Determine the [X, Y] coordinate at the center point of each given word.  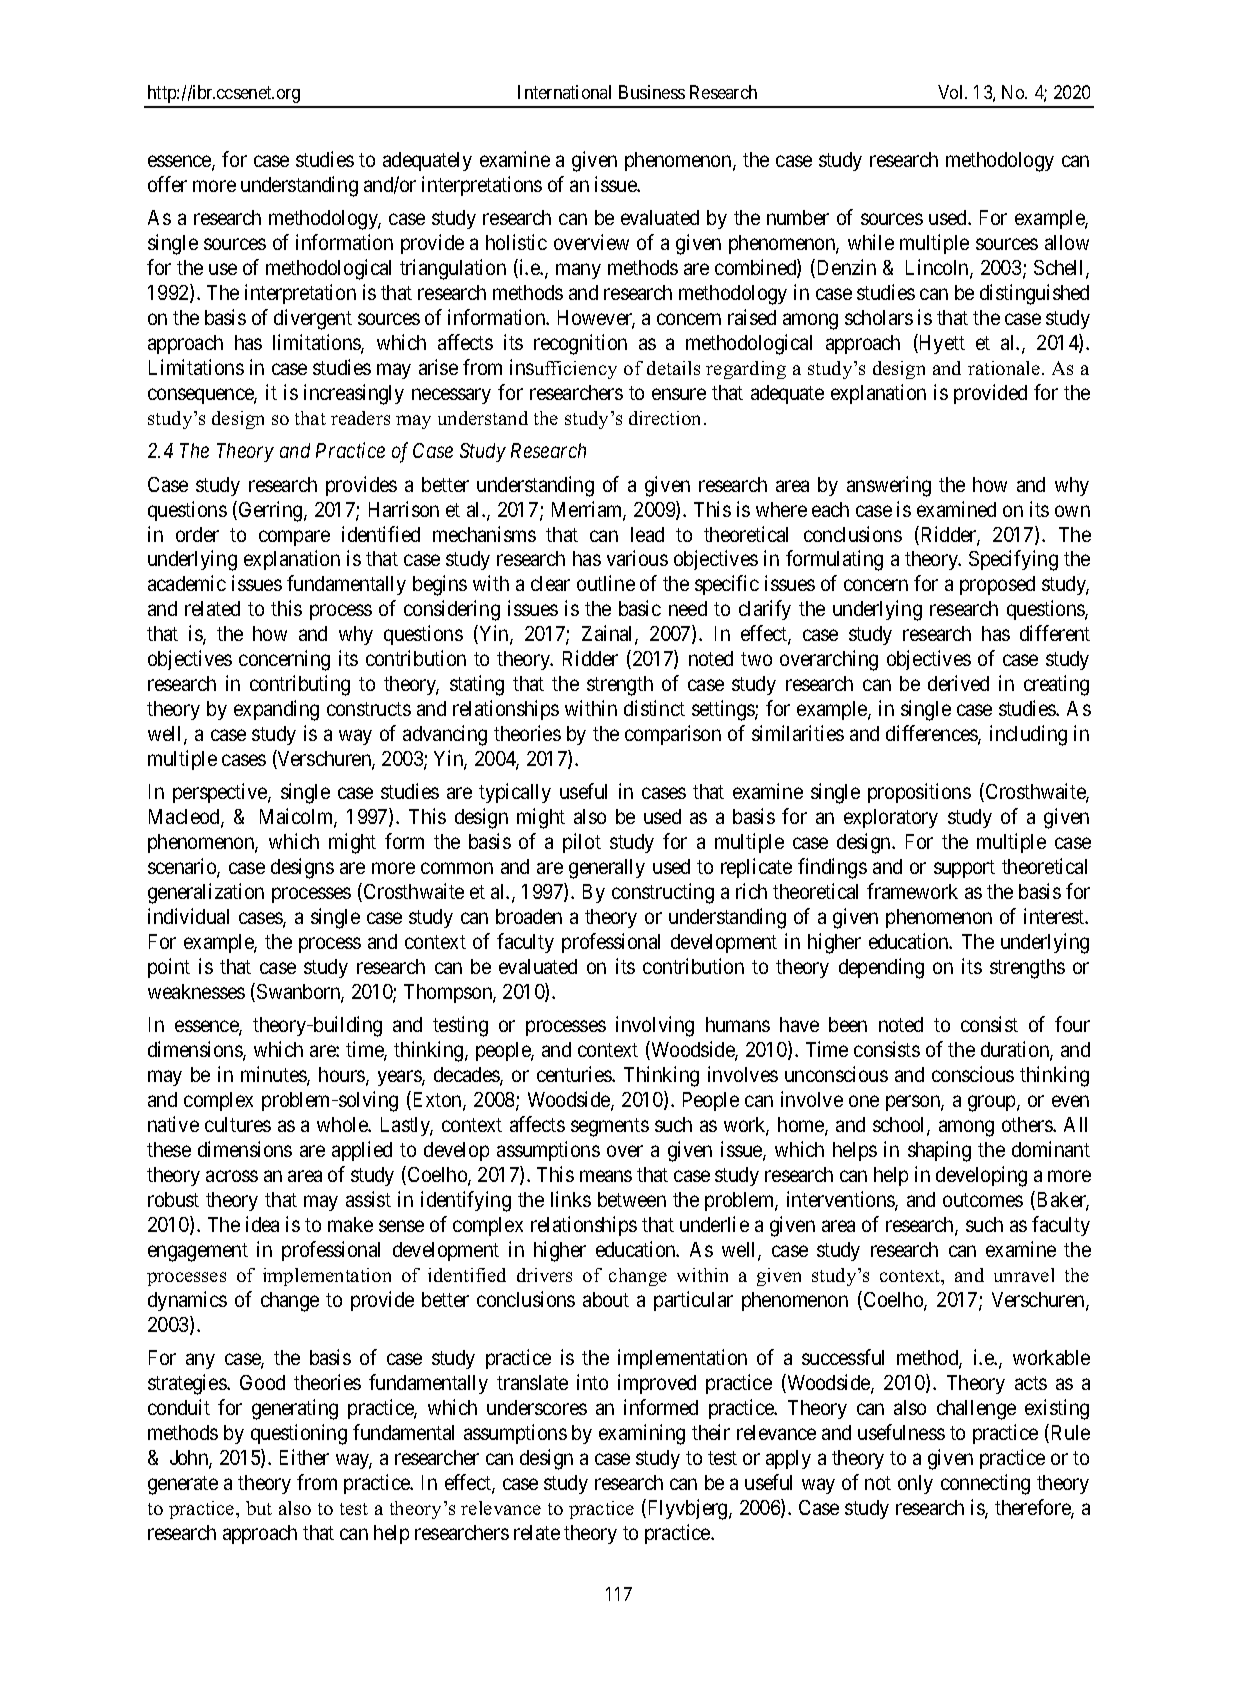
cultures [238, 1124]
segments [610, 1127]
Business [652, 92]
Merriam [589, 510]
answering [889, 486]
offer [167, 184]
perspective [221, 793]
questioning [299, 1434]
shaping [939, 1151]
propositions [919, 793]
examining [642, 1434]
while [871, 242]
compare [294, 538]
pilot [582, 843]
